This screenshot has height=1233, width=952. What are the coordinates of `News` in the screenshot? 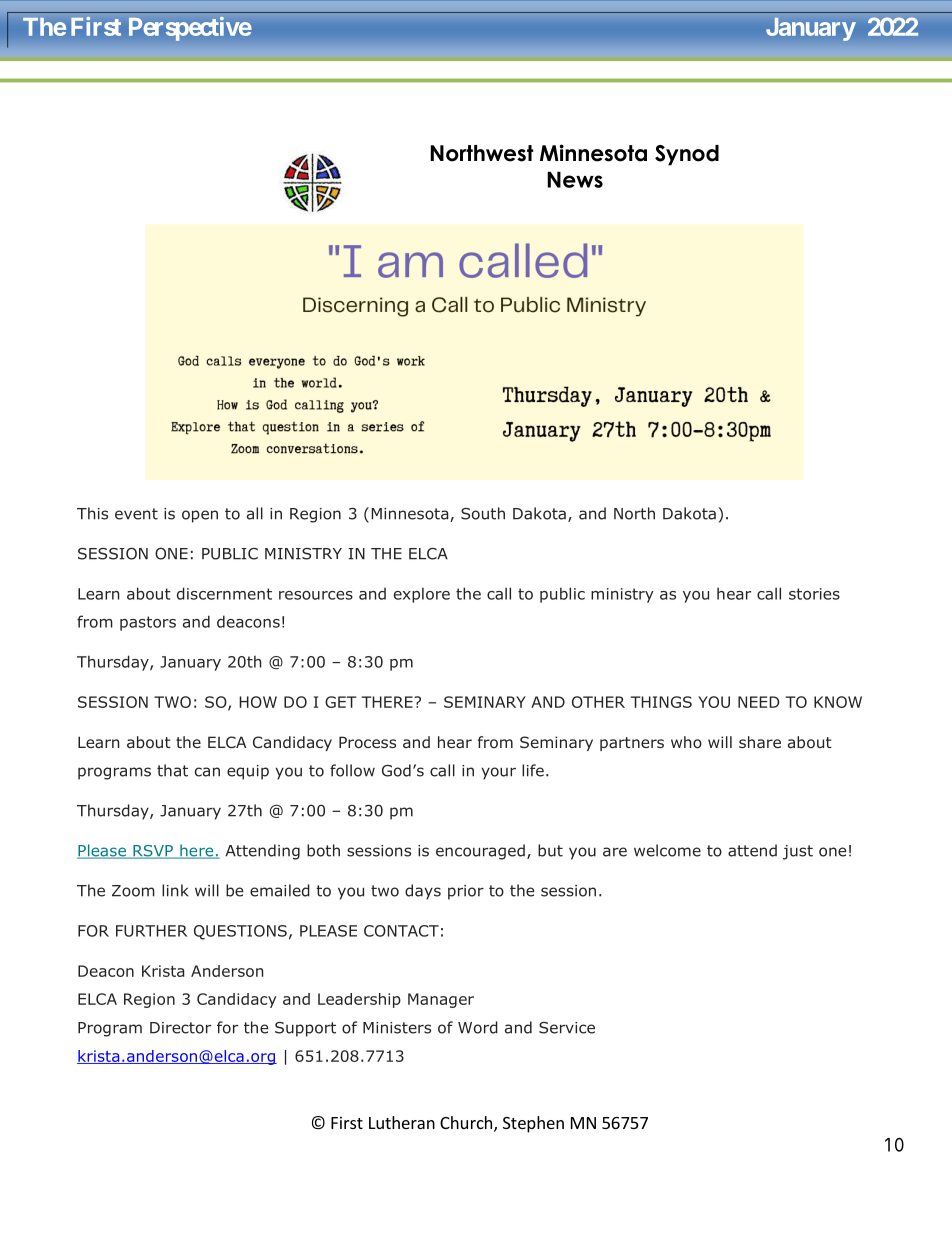 It's located at (575, 179).
